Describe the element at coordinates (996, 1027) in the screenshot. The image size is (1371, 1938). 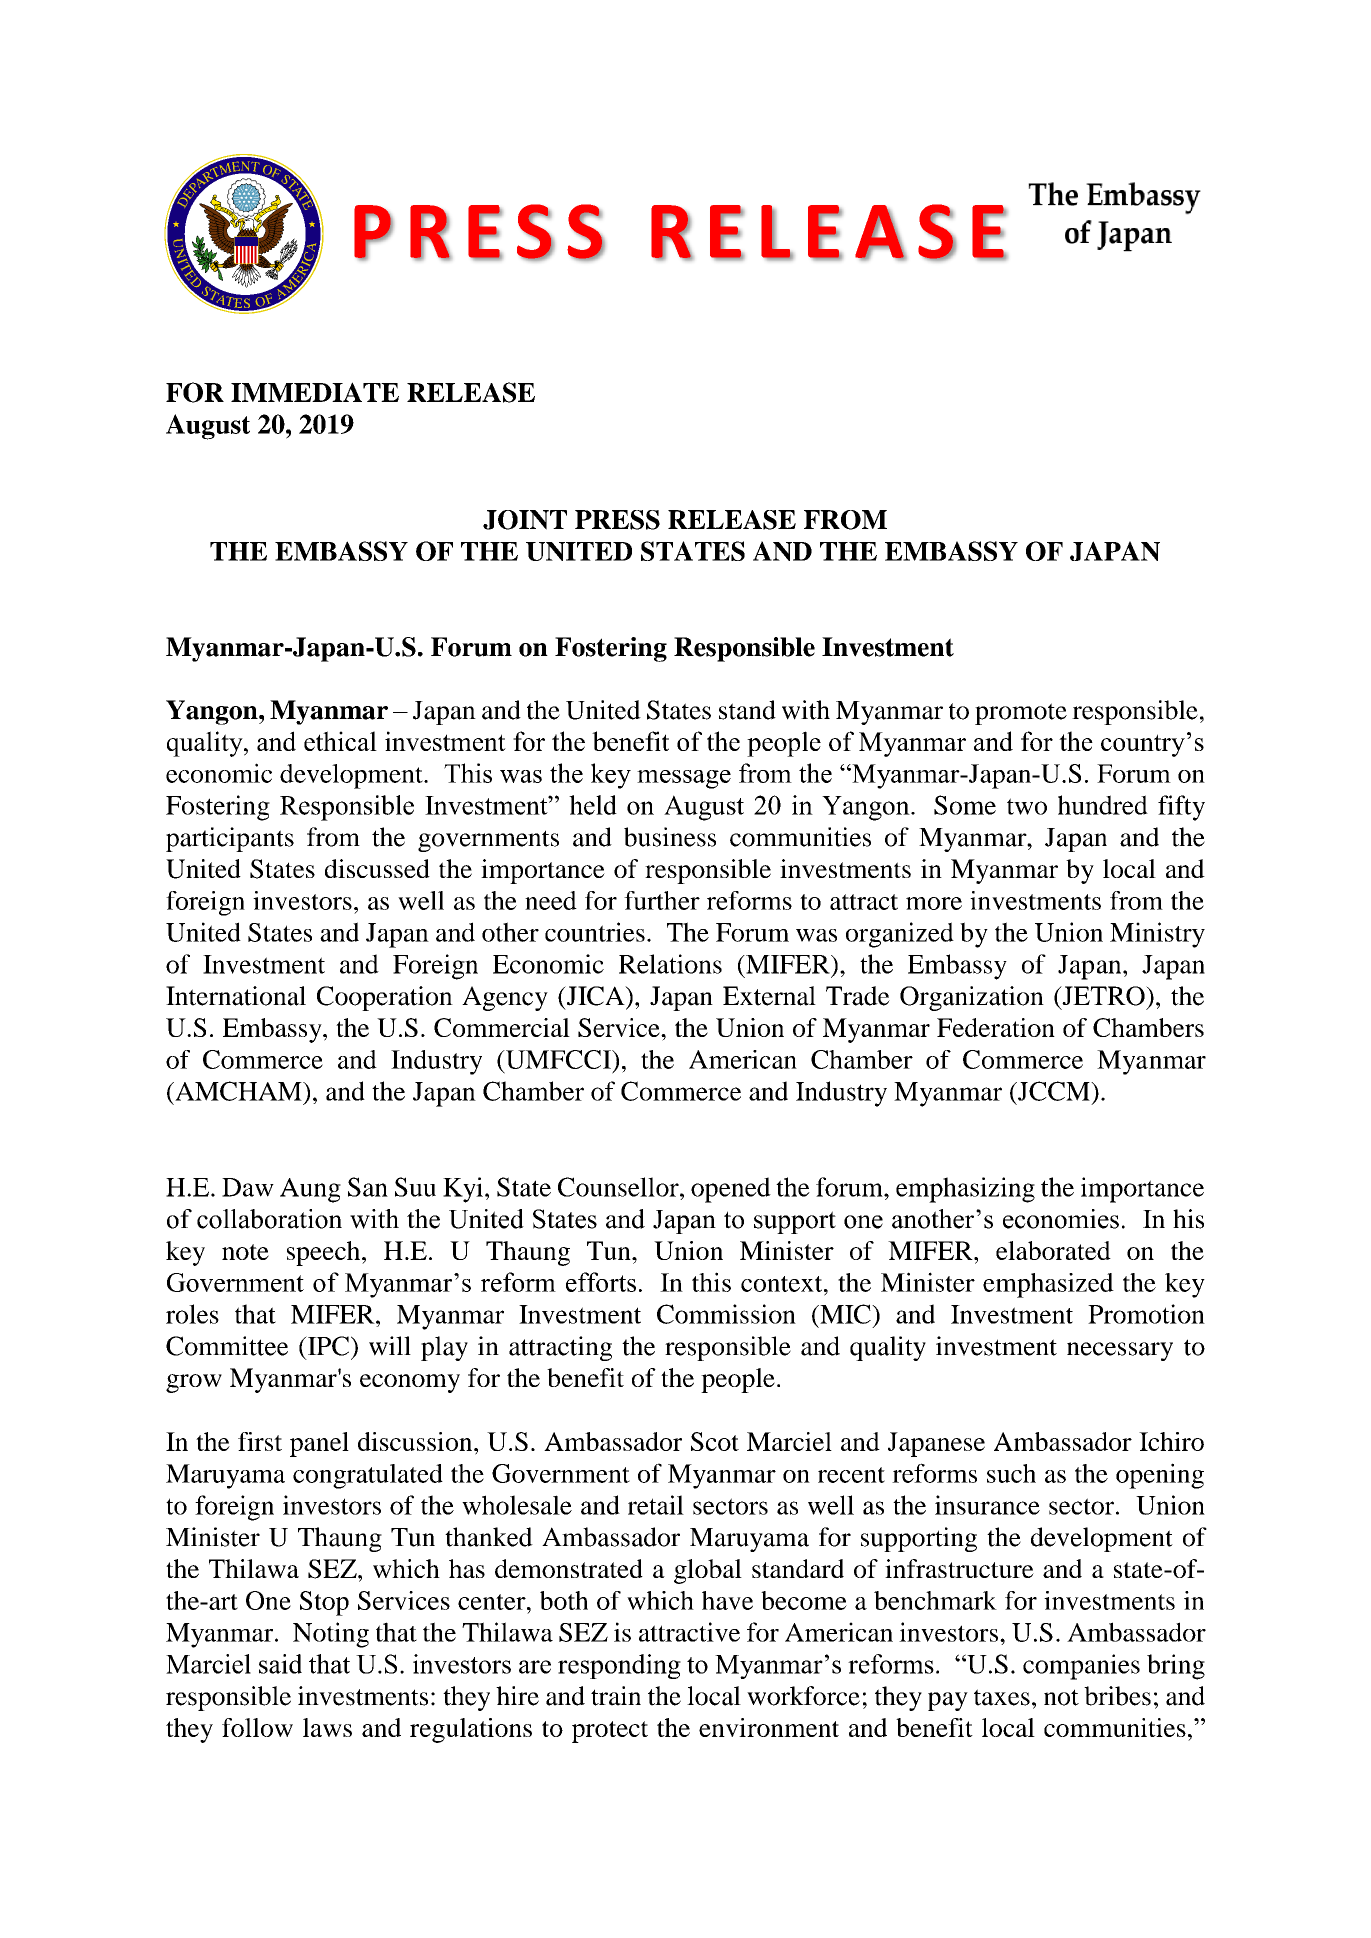
I see `Federation` at that location.
